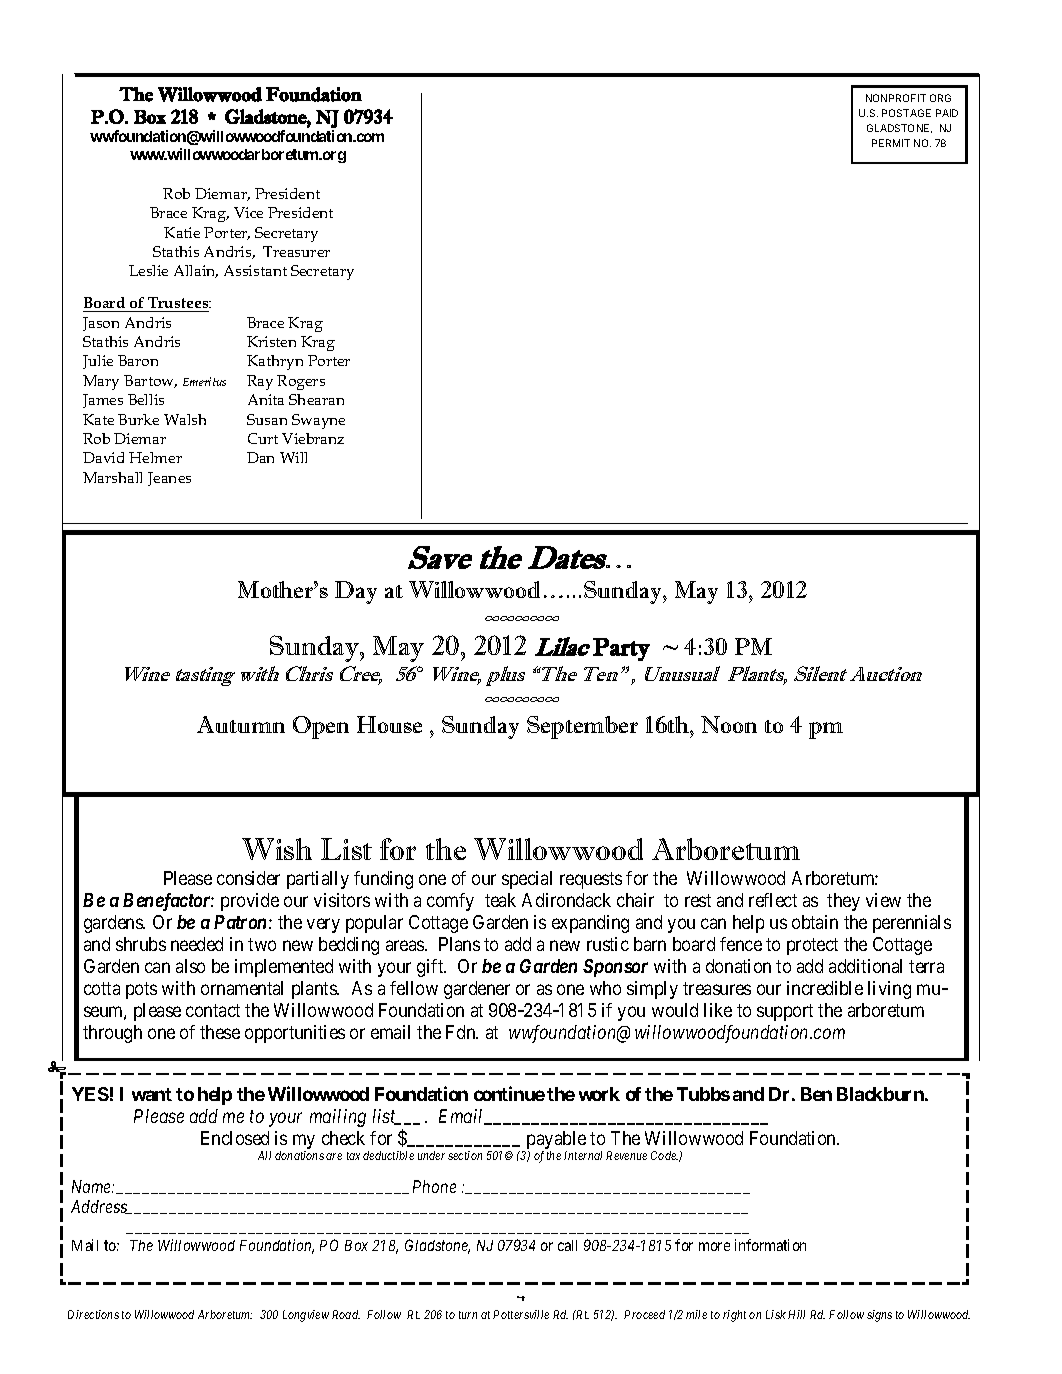 The height and width of the page is (1374, 1062). Describe the element at coordinates (567, 1245) in the page. I see `call` at that location.
